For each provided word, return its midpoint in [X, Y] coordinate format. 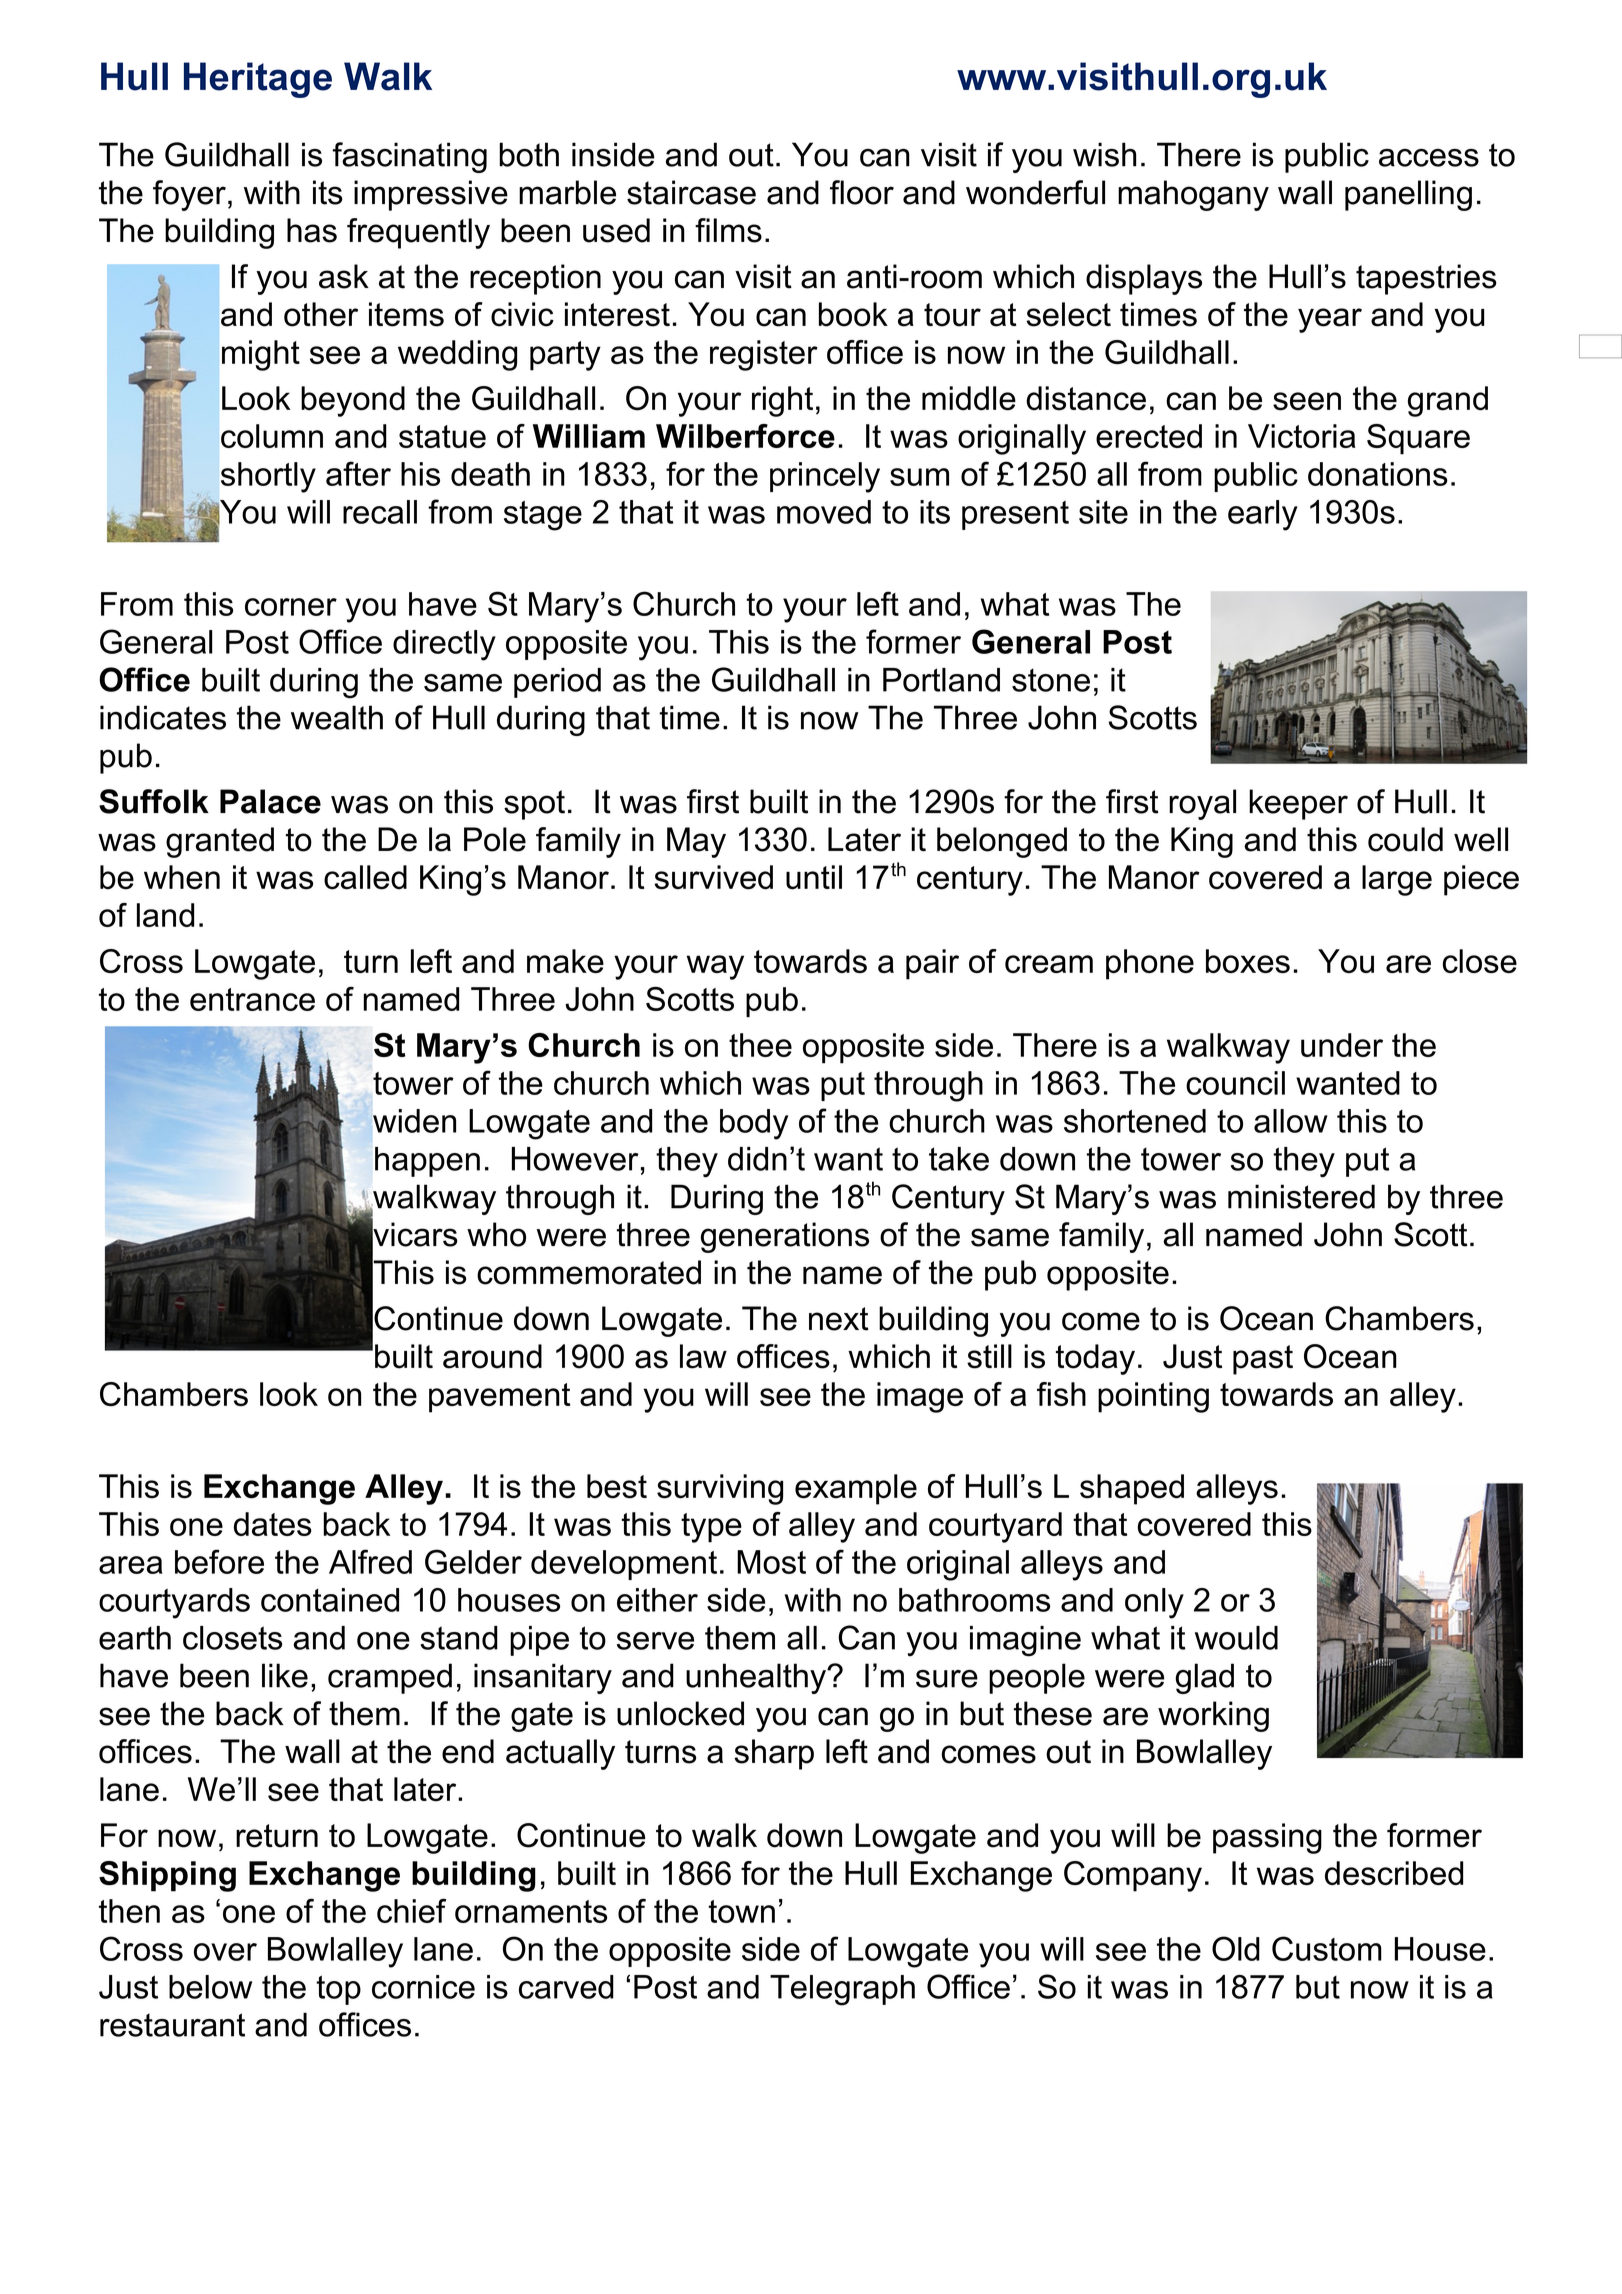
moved [824, 512]
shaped [1132, 1489]
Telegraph [842, 1990]
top [338, 1990]
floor [862, 192]
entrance [252, 999]
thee [760, 1045]
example [856, 1489]
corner [291, 607]
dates [273, 1524]
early [1263, 515]
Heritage [258, 80]
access [1429, 158]
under [1342, 1045]
